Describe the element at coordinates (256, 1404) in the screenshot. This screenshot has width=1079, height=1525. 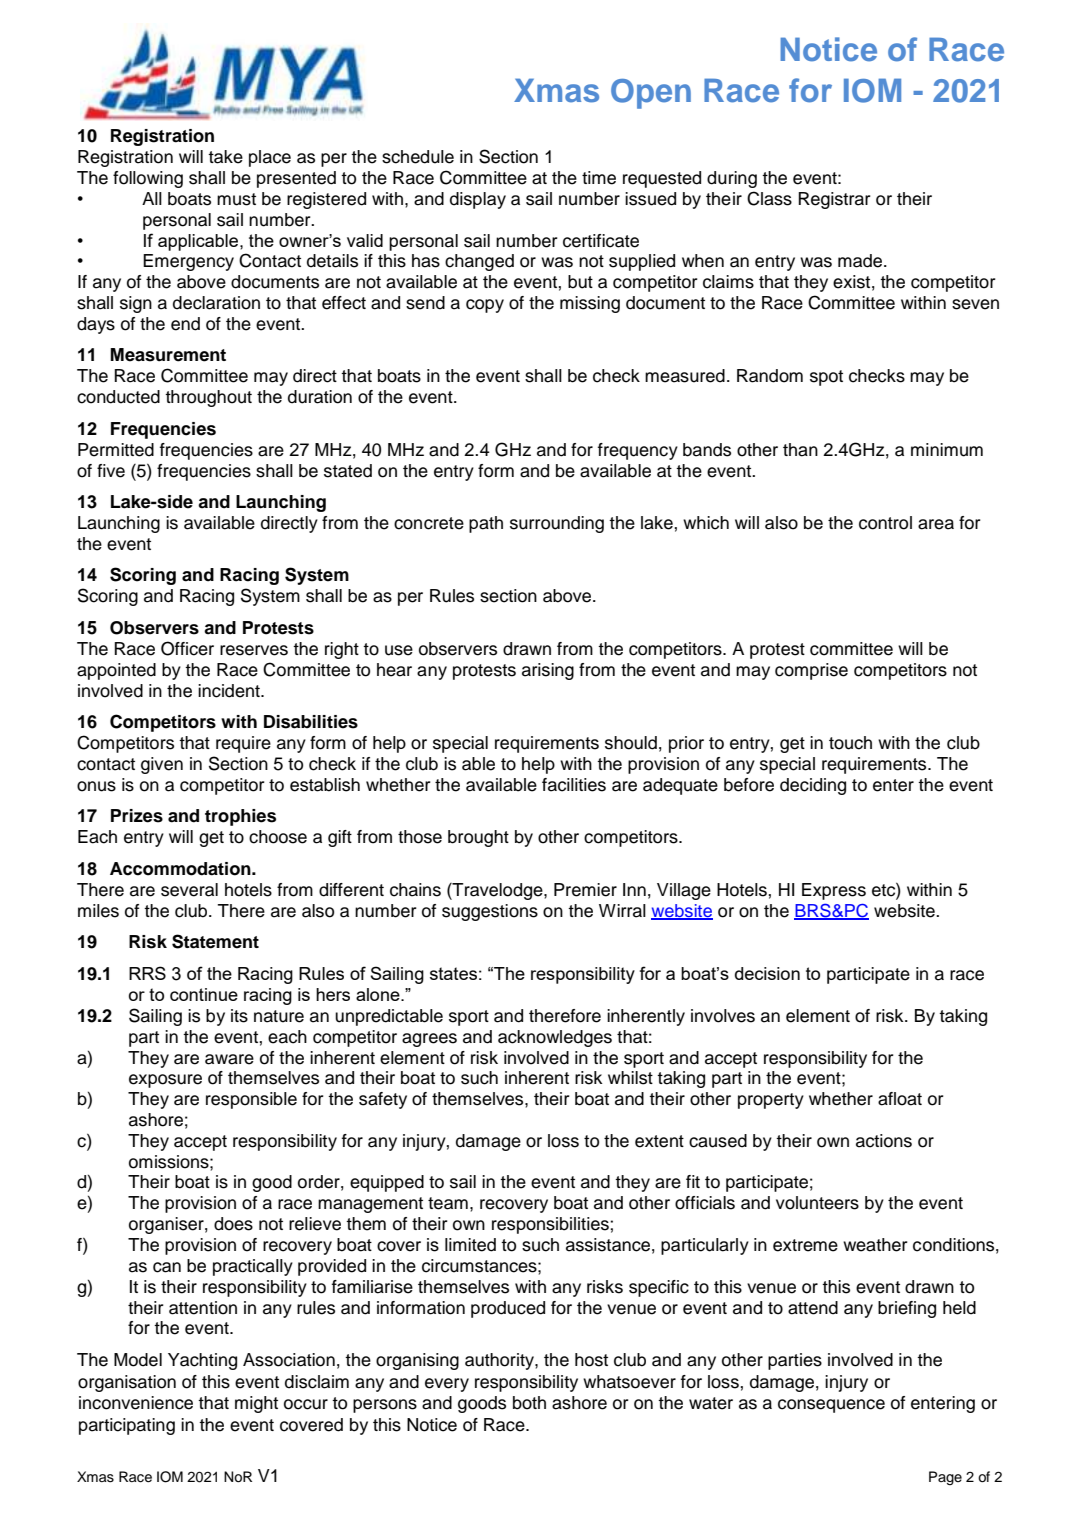
I see `might` at that location.
